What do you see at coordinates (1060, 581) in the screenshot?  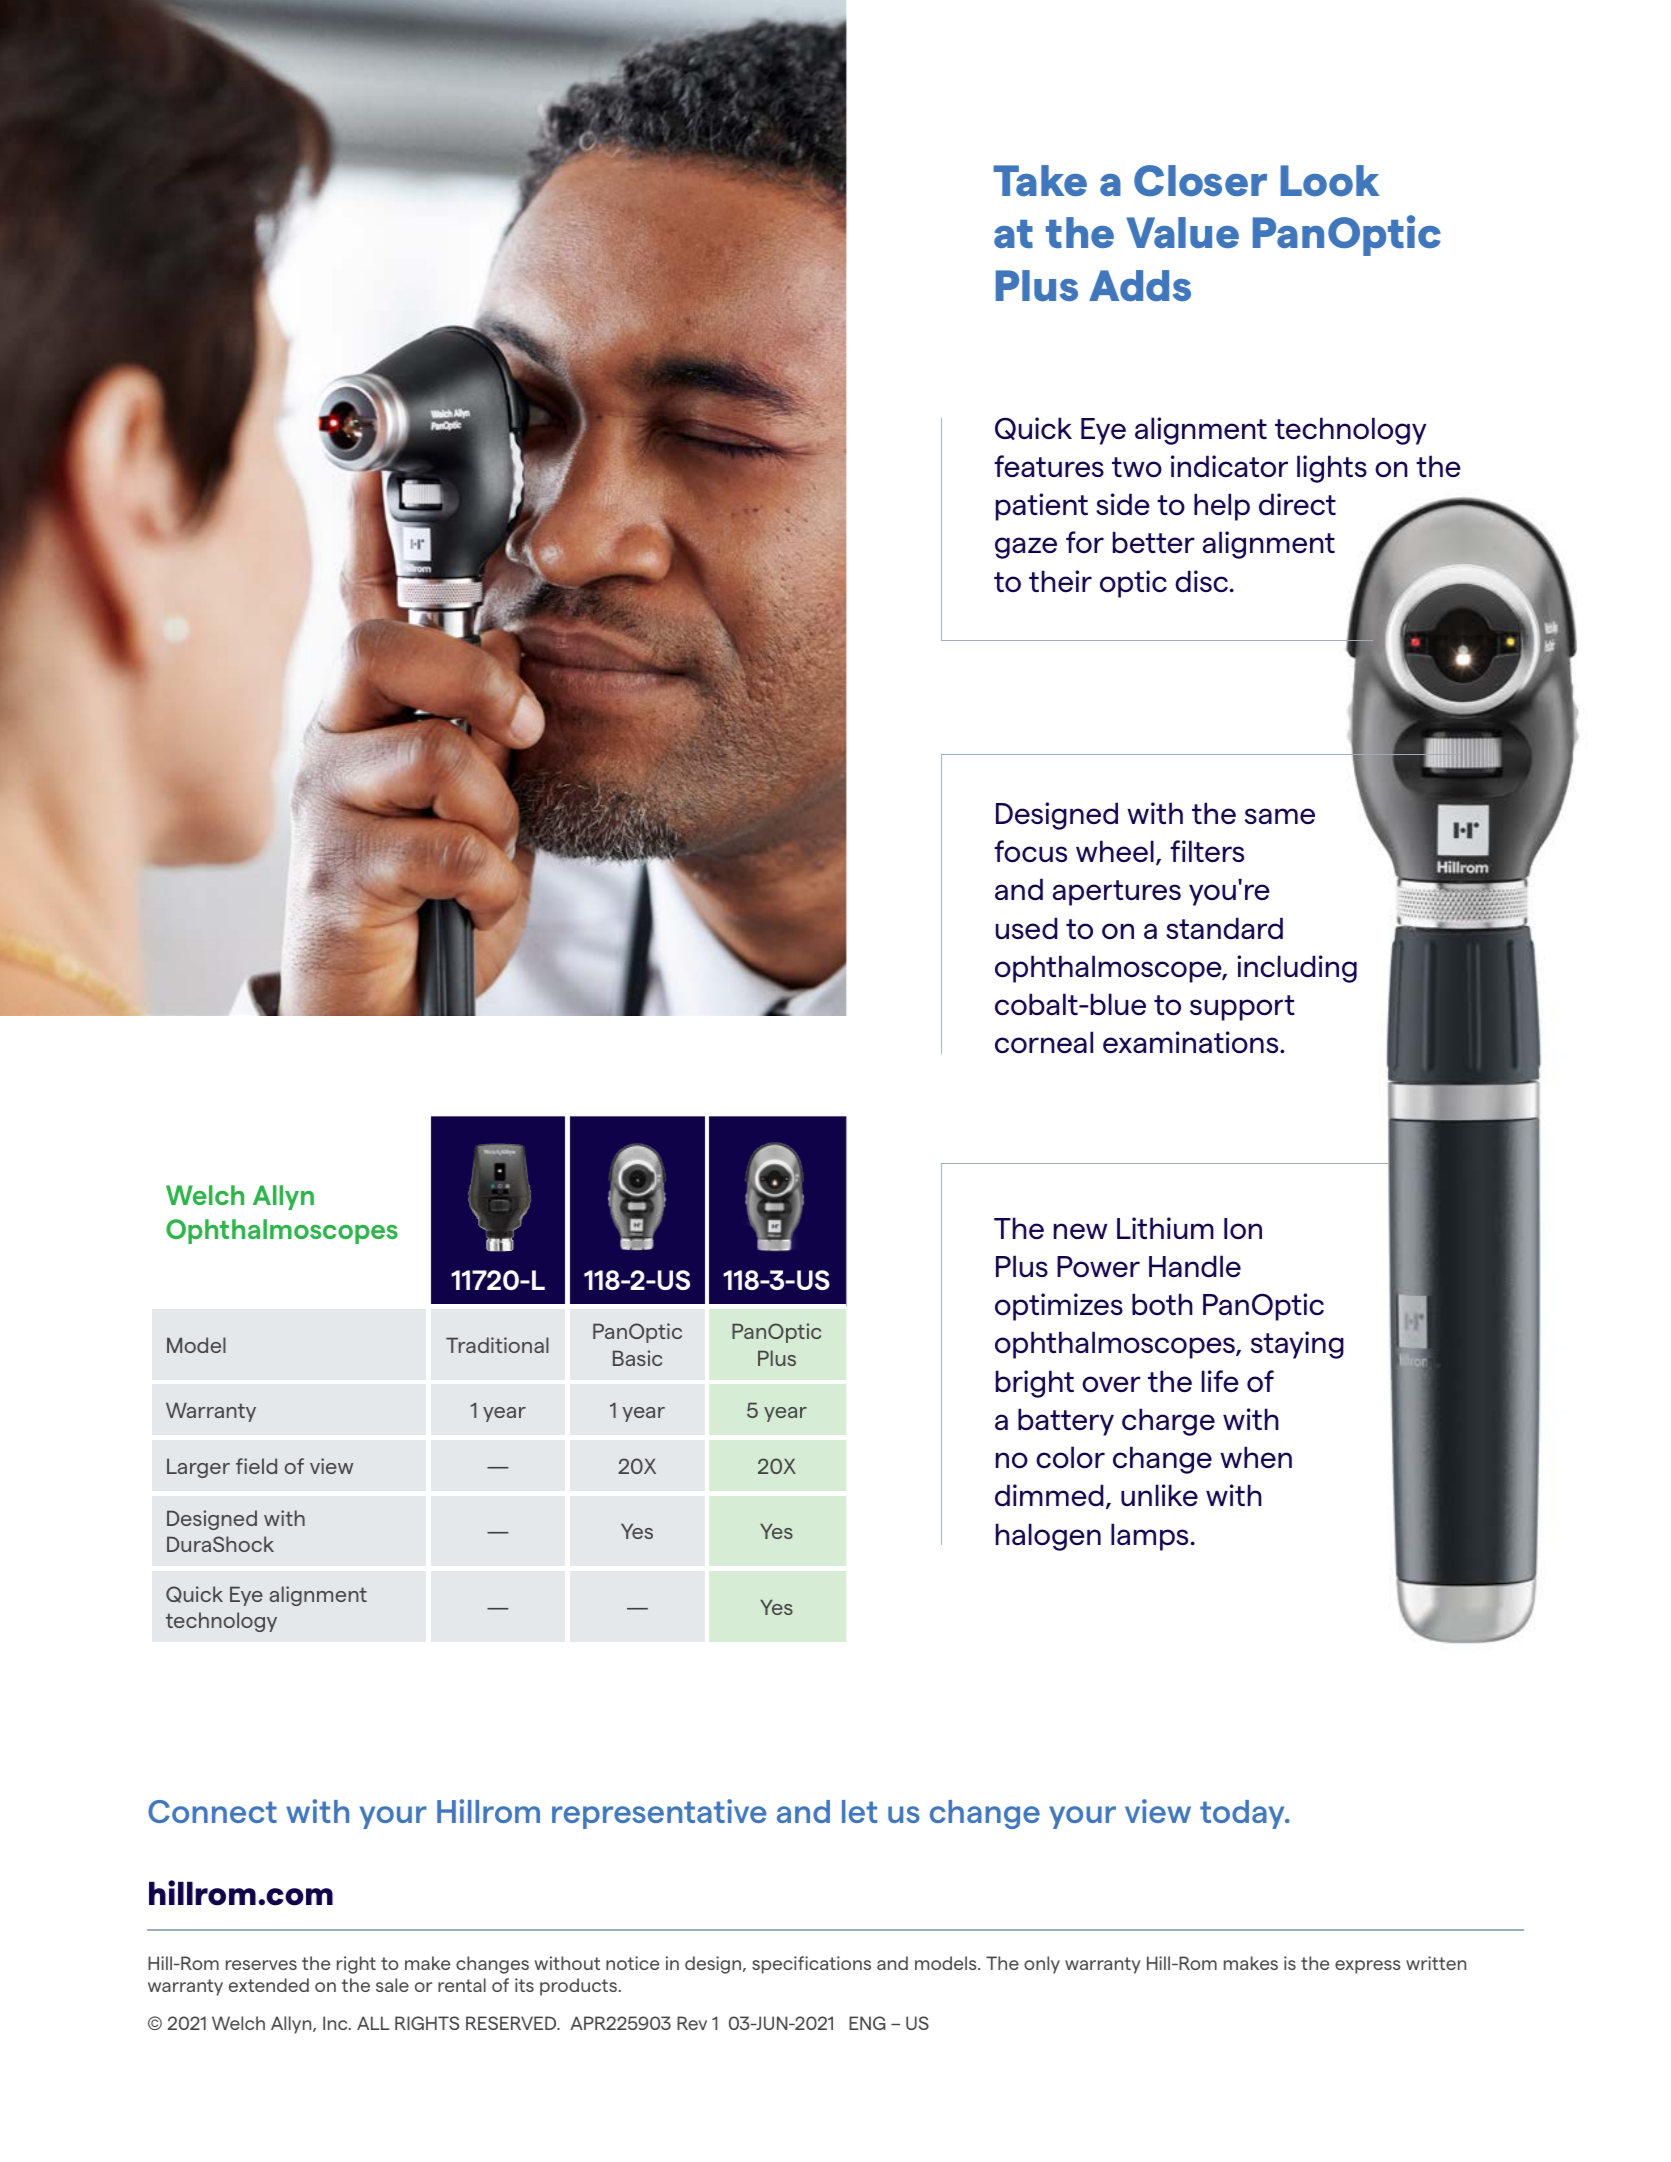 I see `their` at bounding box center [1060, 581].
